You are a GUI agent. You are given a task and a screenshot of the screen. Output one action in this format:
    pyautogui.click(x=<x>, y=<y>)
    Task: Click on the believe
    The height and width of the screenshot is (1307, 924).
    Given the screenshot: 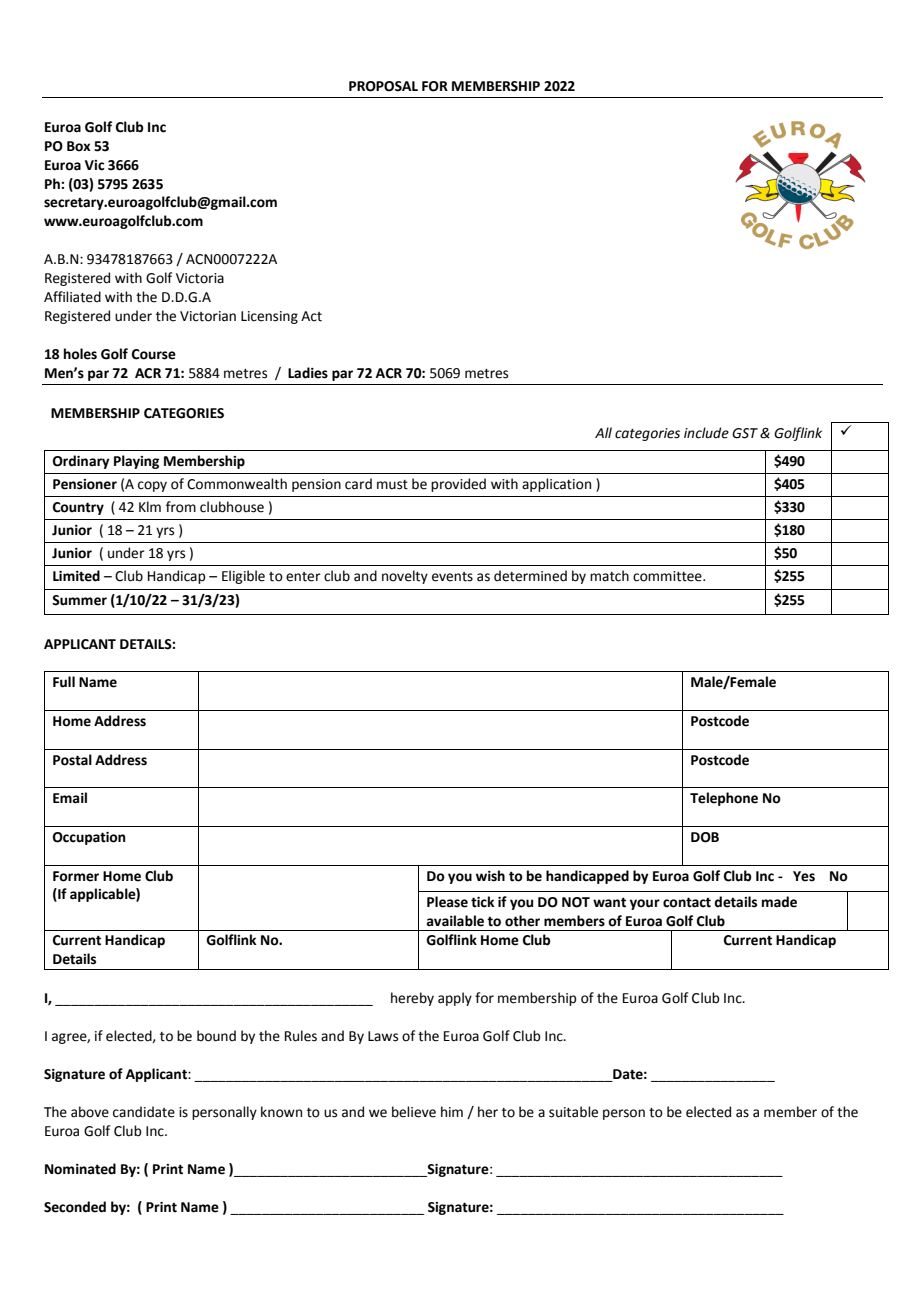 What is the action you would take?
    pyautogui.click(x=414, y=1112)
